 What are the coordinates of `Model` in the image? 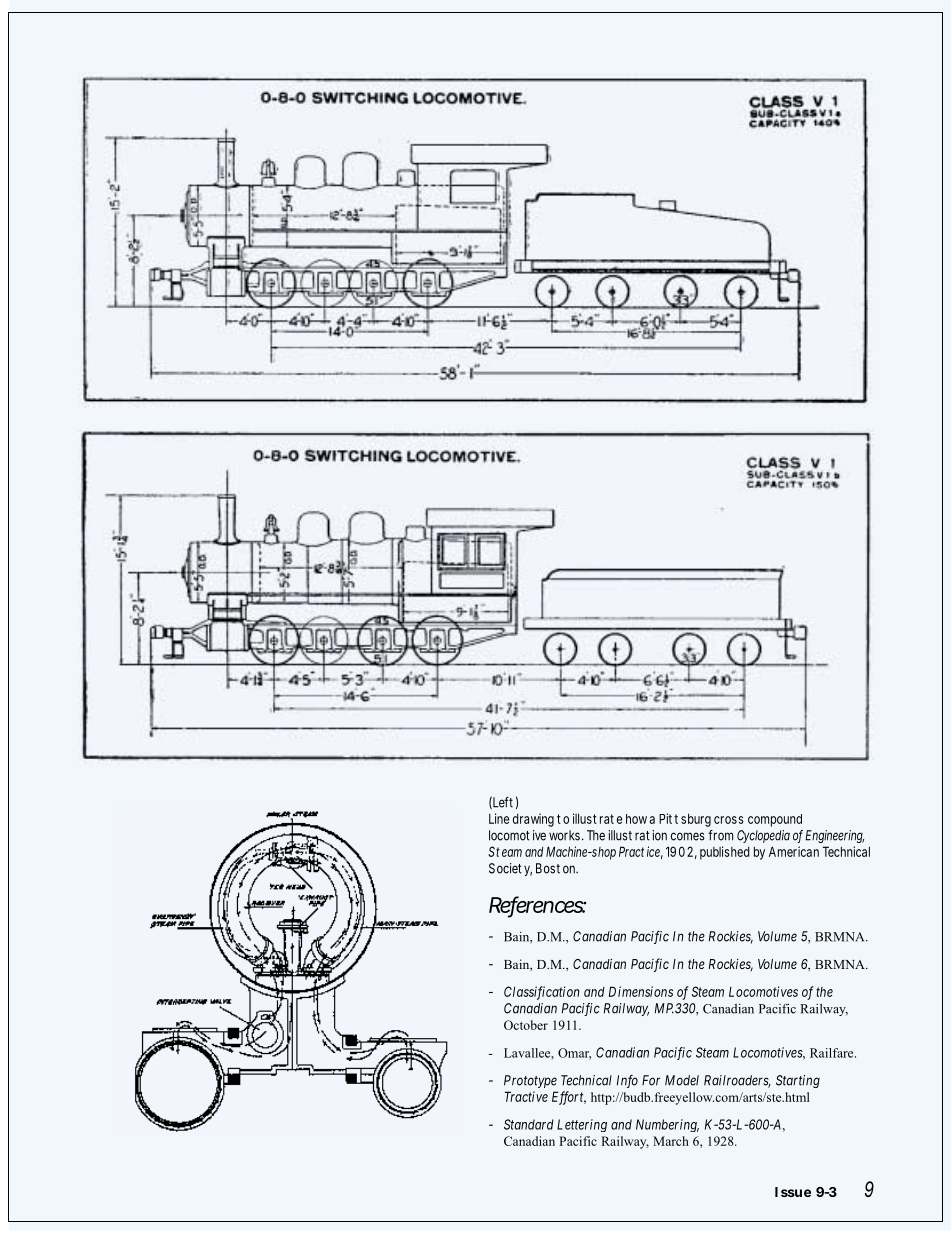 It's located at (682, 1080).
